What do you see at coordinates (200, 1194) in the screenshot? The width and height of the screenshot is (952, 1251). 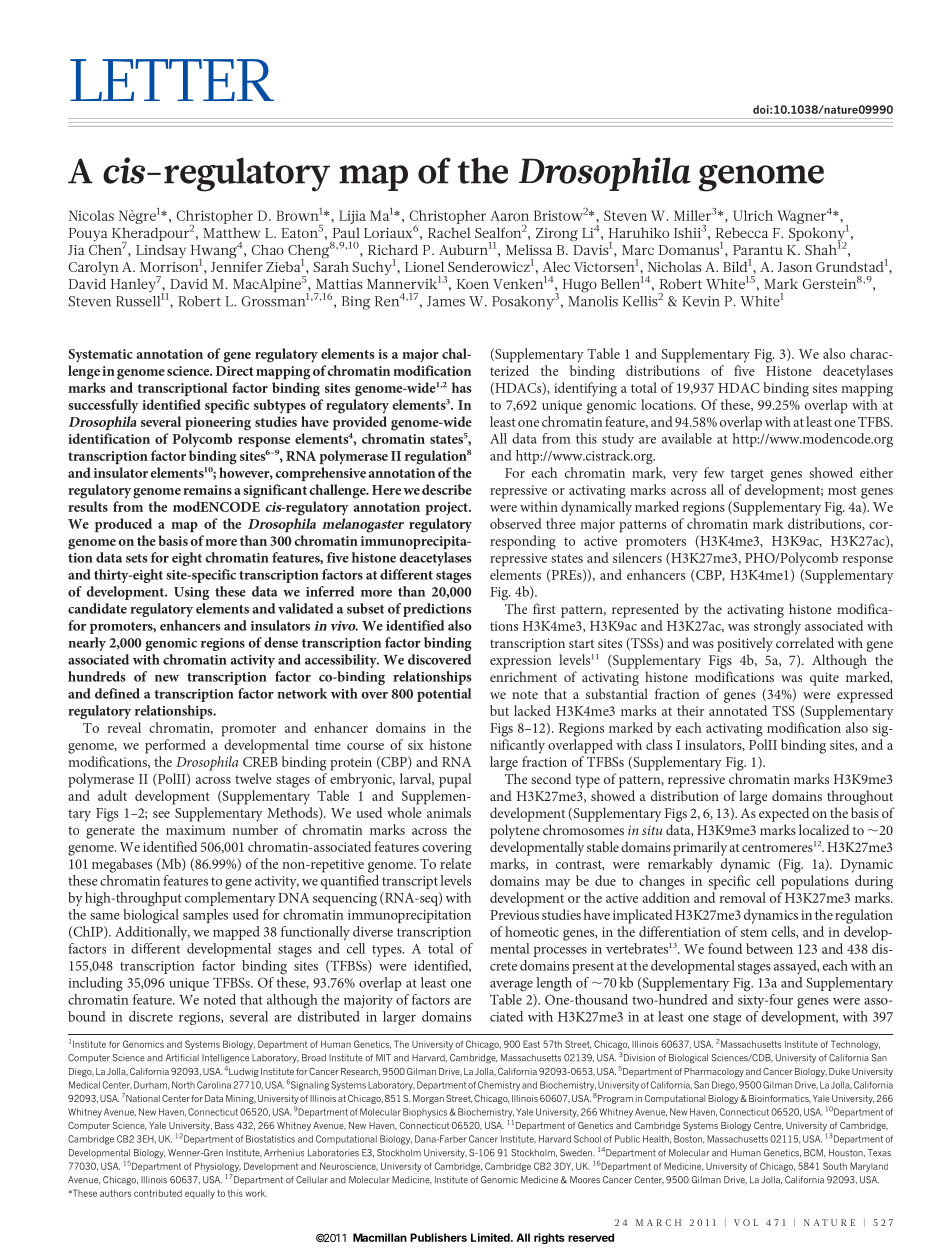 I see `equally` at bounding box center [200, 1194].
